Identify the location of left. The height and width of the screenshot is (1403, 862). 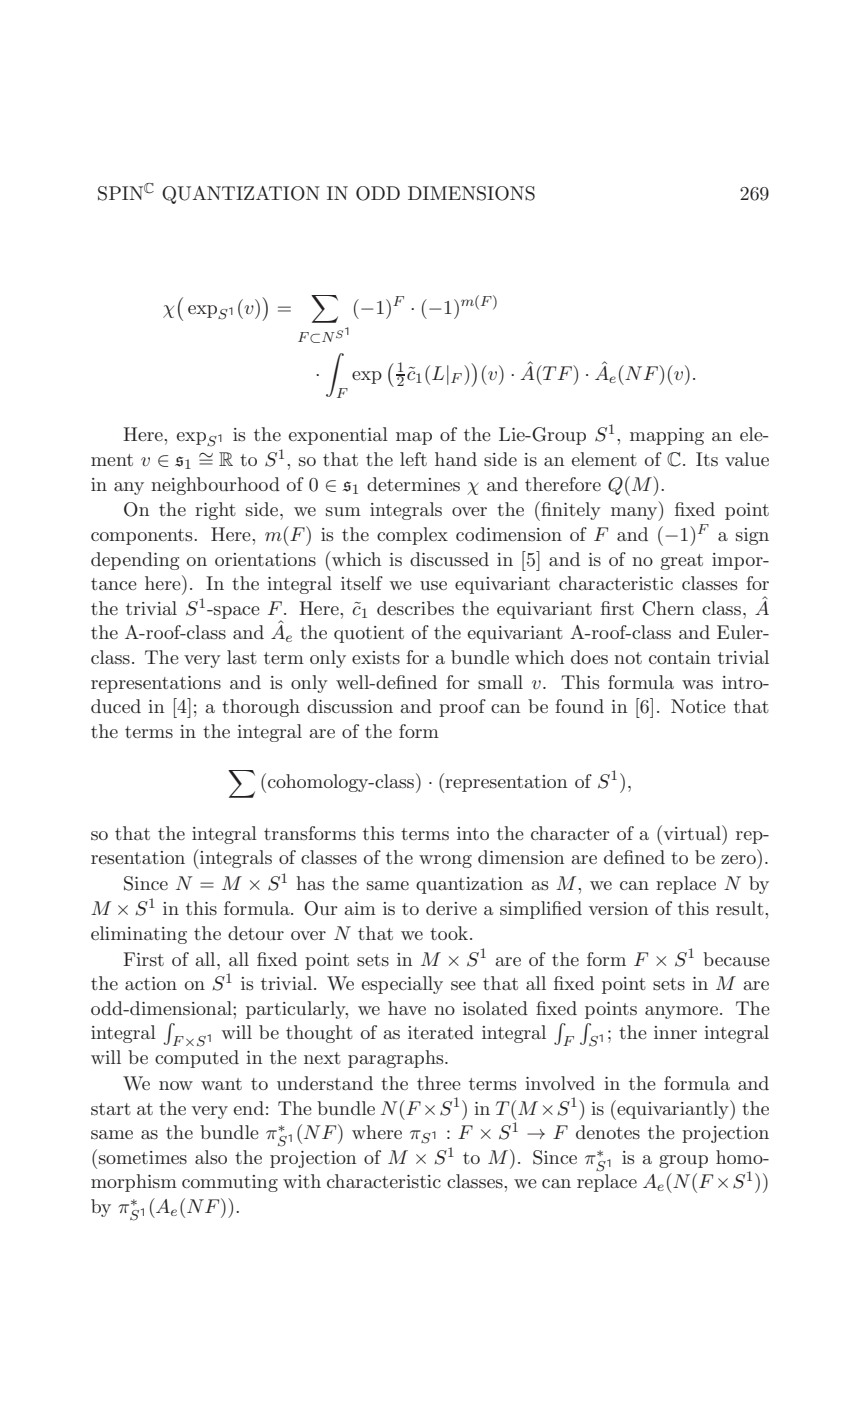
(413, 459).
